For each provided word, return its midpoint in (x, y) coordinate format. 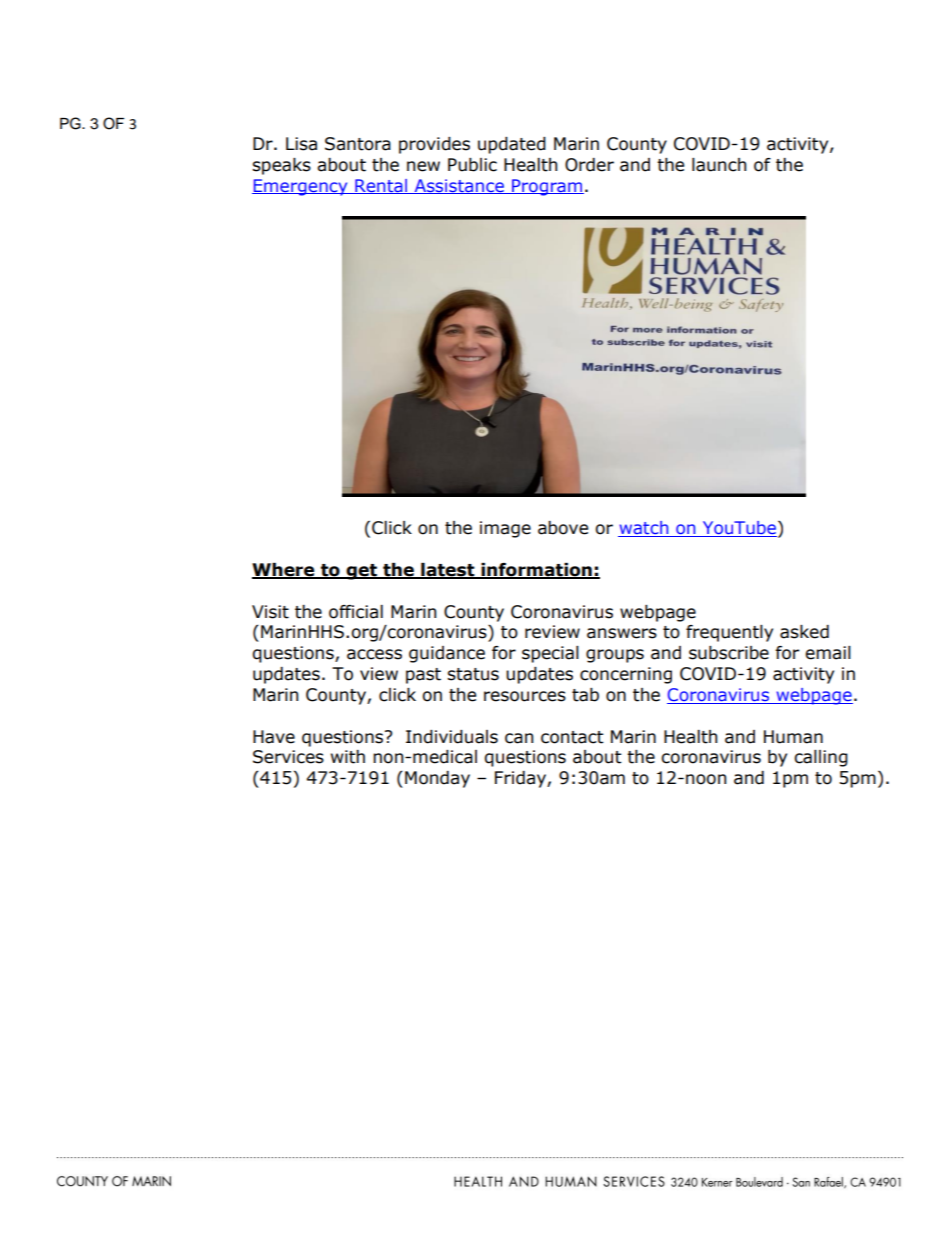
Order (589, 165)
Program (547, 187)
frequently (729, 633)
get (361, 572)
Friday (521, 779)
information (536, 571)
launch (719, 165)
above (563, 528)
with (348, 757)
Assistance (459, 186)
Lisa (301, 144)
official (356, 612)
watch (644, 529)
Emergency (301, 187)
